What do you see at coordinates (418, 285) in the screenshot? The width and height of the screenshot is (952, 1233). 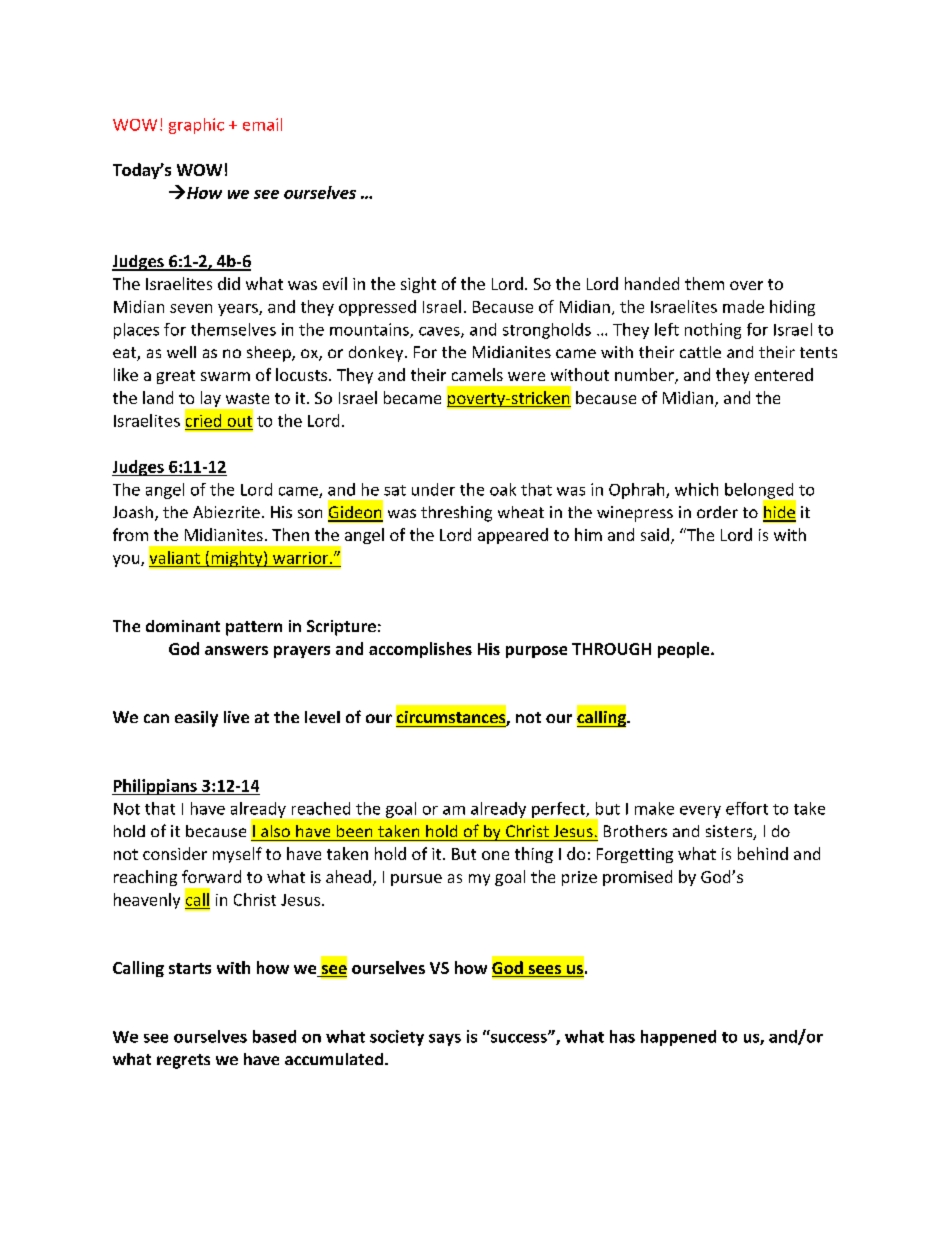 I see `sight` at bounding box center [418, 285].
